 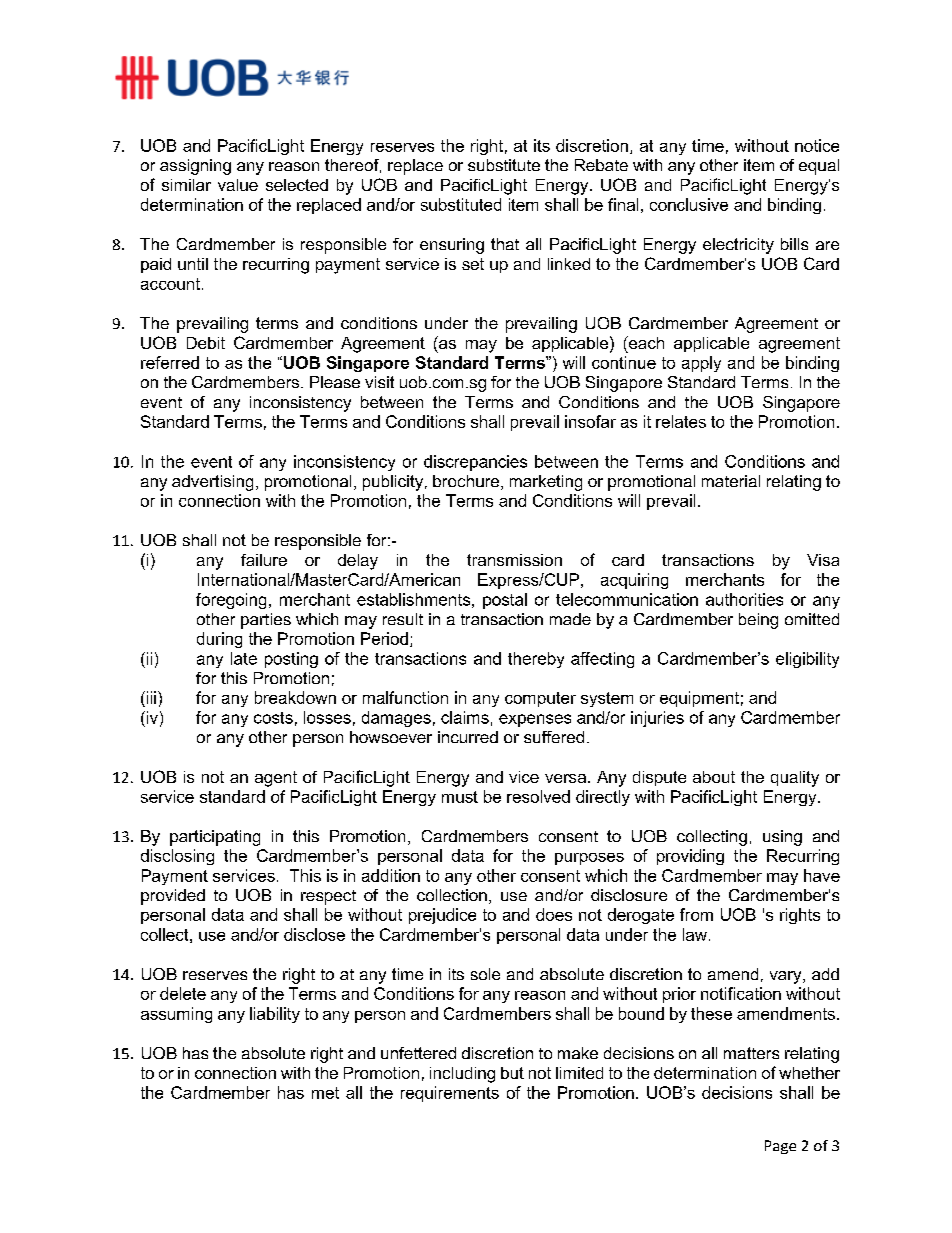 What do you see at coordinates (475, 463) in the image?
I see `discrepancies` at bounding box center [475, 463].
